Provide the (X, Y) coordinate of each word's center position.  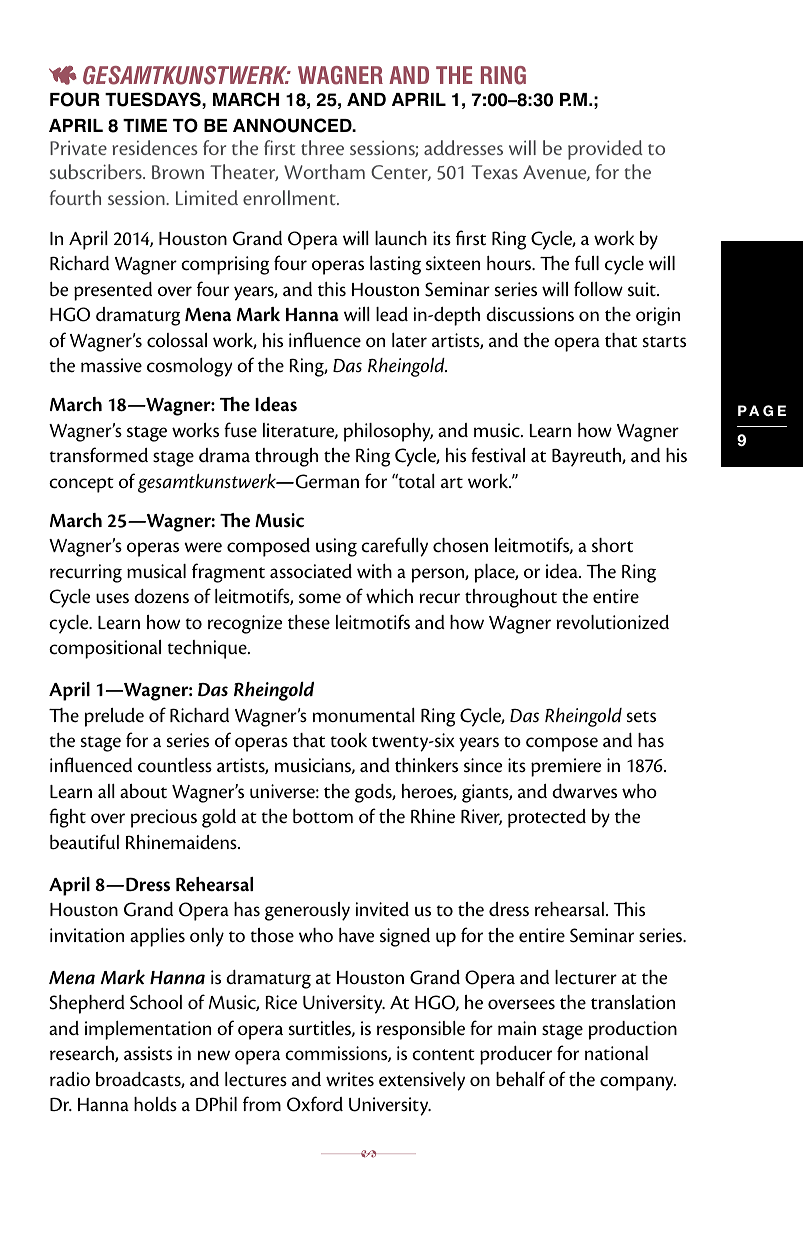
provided (605, 150)
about (143, 791)
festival (498, 455)
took (349, 740)
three (322, 147)
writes (350, 1079)
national (616, 1053)
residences (155, 147)
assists (148, 1053)
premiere (566, 767)
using (336, 547)
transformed (99, 455)
